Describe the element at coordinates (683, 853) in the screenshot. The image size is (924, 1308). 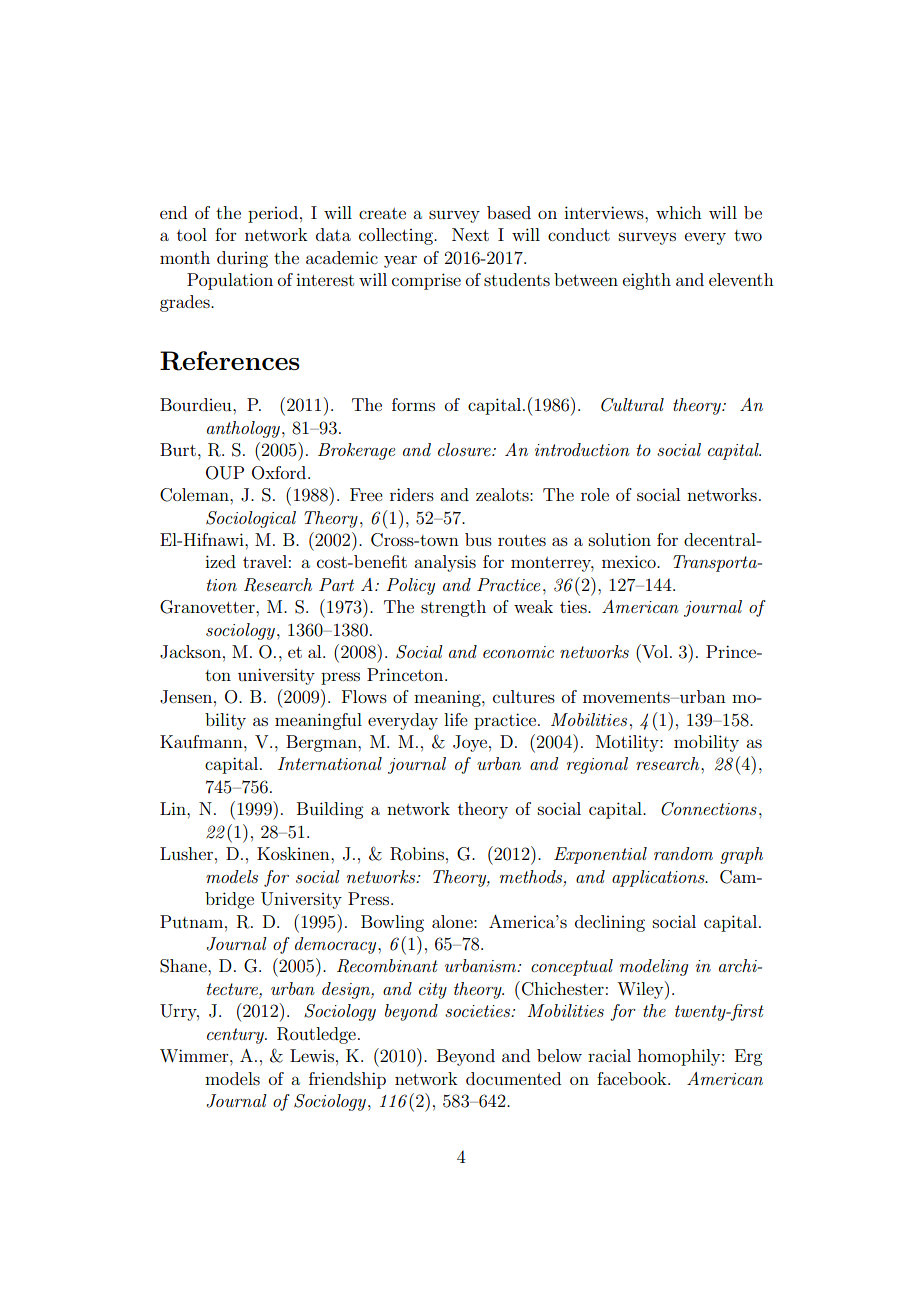
I see `random` at that location.
